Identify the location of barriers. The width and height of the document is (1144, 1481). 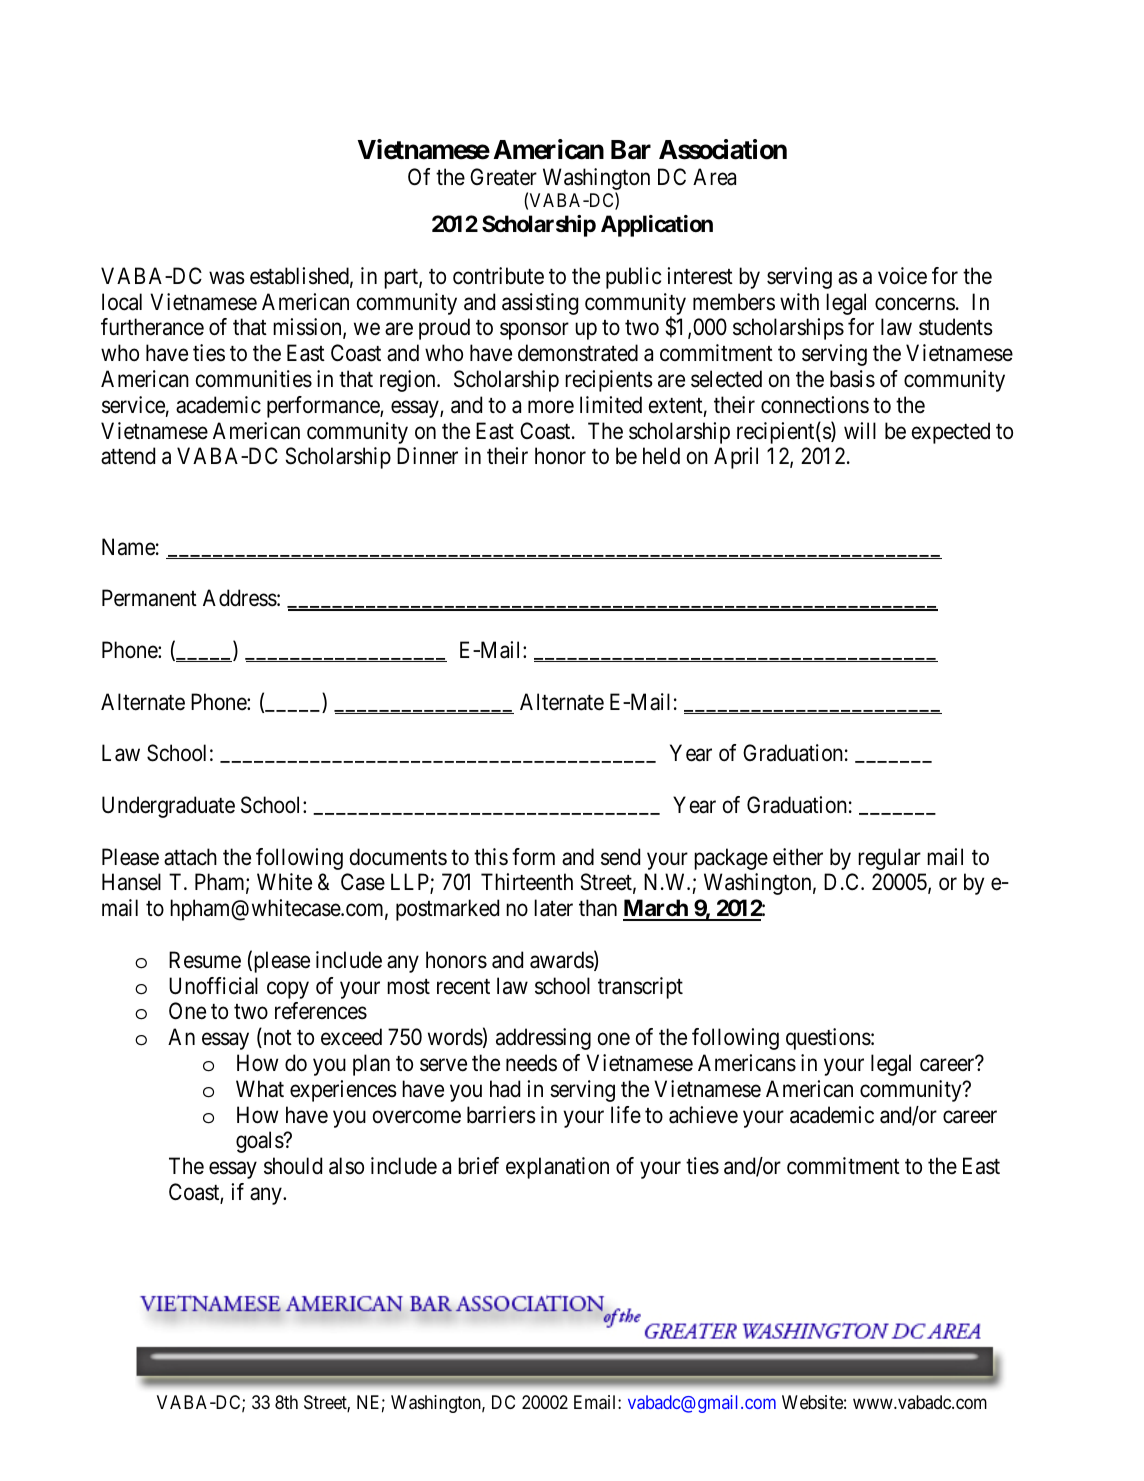
(501, 1115).
